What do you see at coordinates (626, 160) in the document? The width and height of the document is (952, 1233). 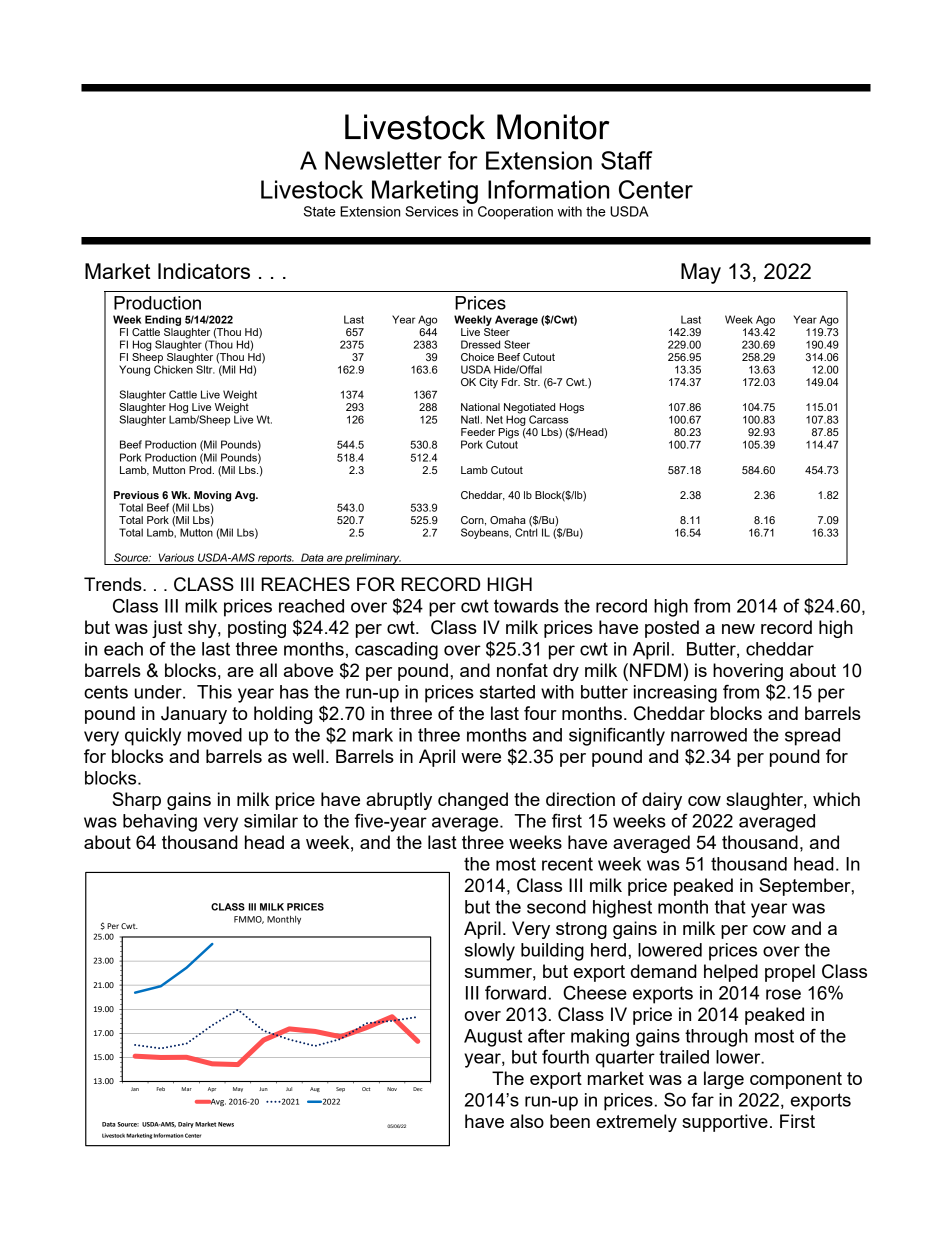 I see `Staff` at bounding box center [626, 160].
